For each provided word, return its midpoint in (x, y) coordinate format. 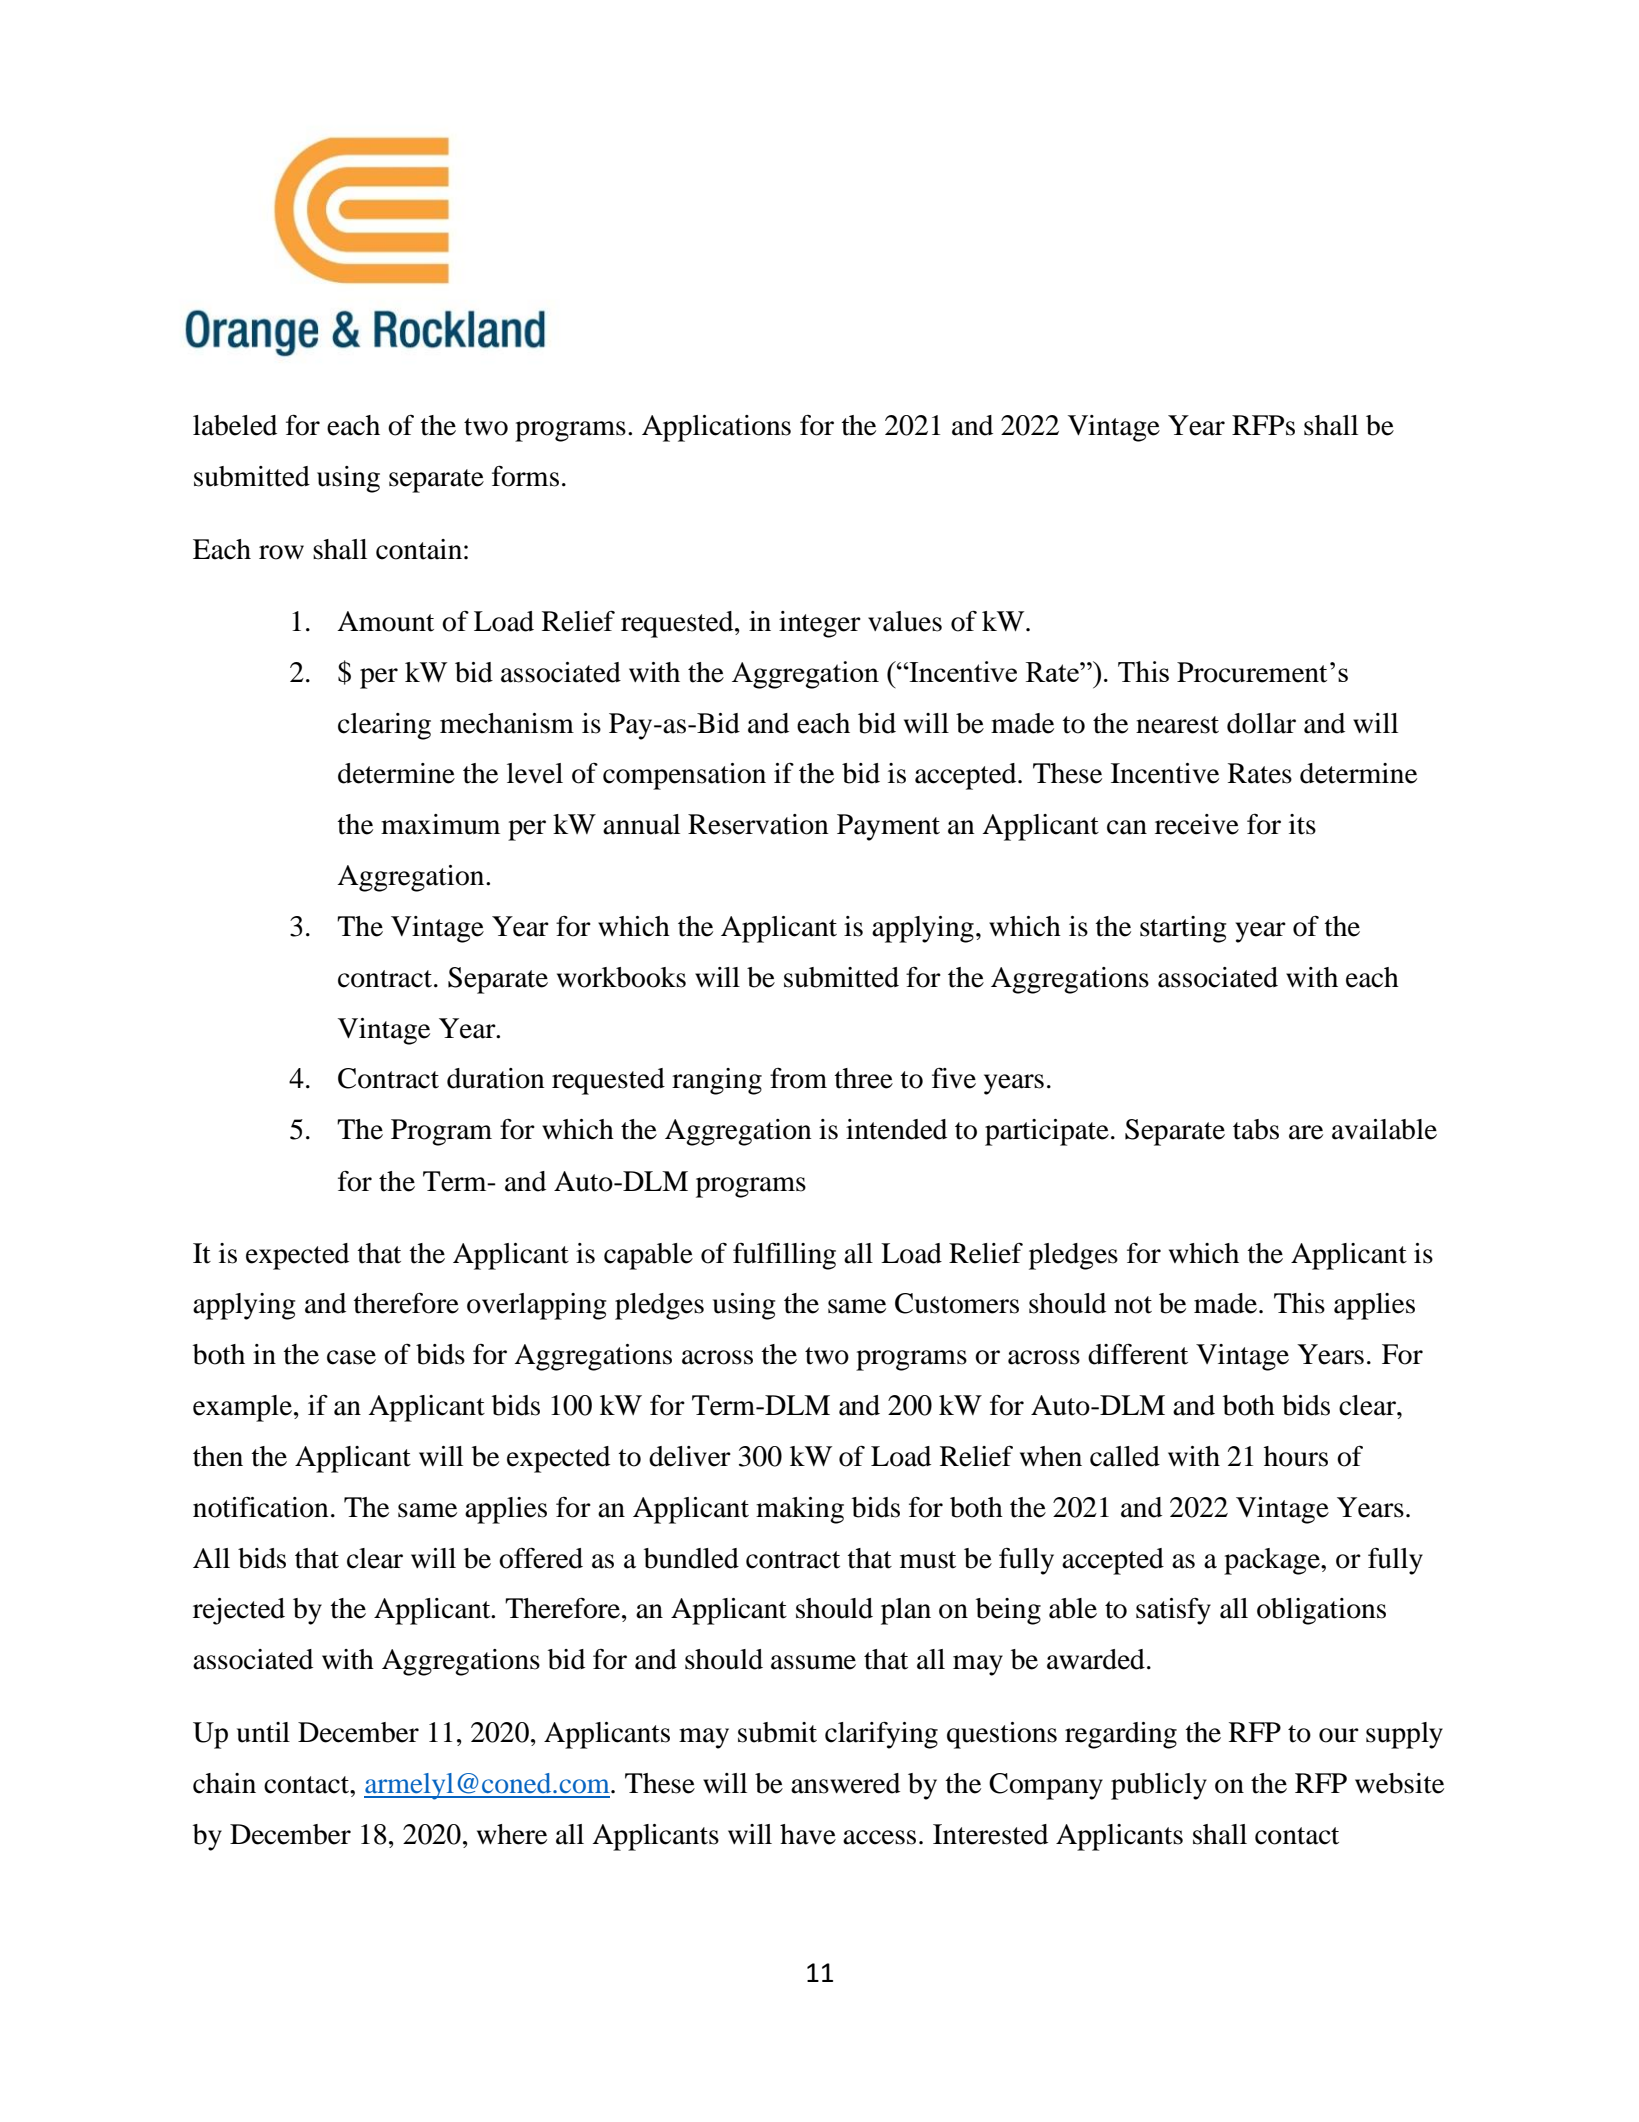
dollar (1261, 723)
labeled (235, 425)
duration (496, 1078)
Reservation (758, 824)
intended (896, 1129)
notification (261, 1507)
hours (1296, 1456)
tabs (1256, 1129)
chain (224, 1783)
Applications (716, 428)
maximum (440, 824)
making (800, 1510)
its (1302, 824)
